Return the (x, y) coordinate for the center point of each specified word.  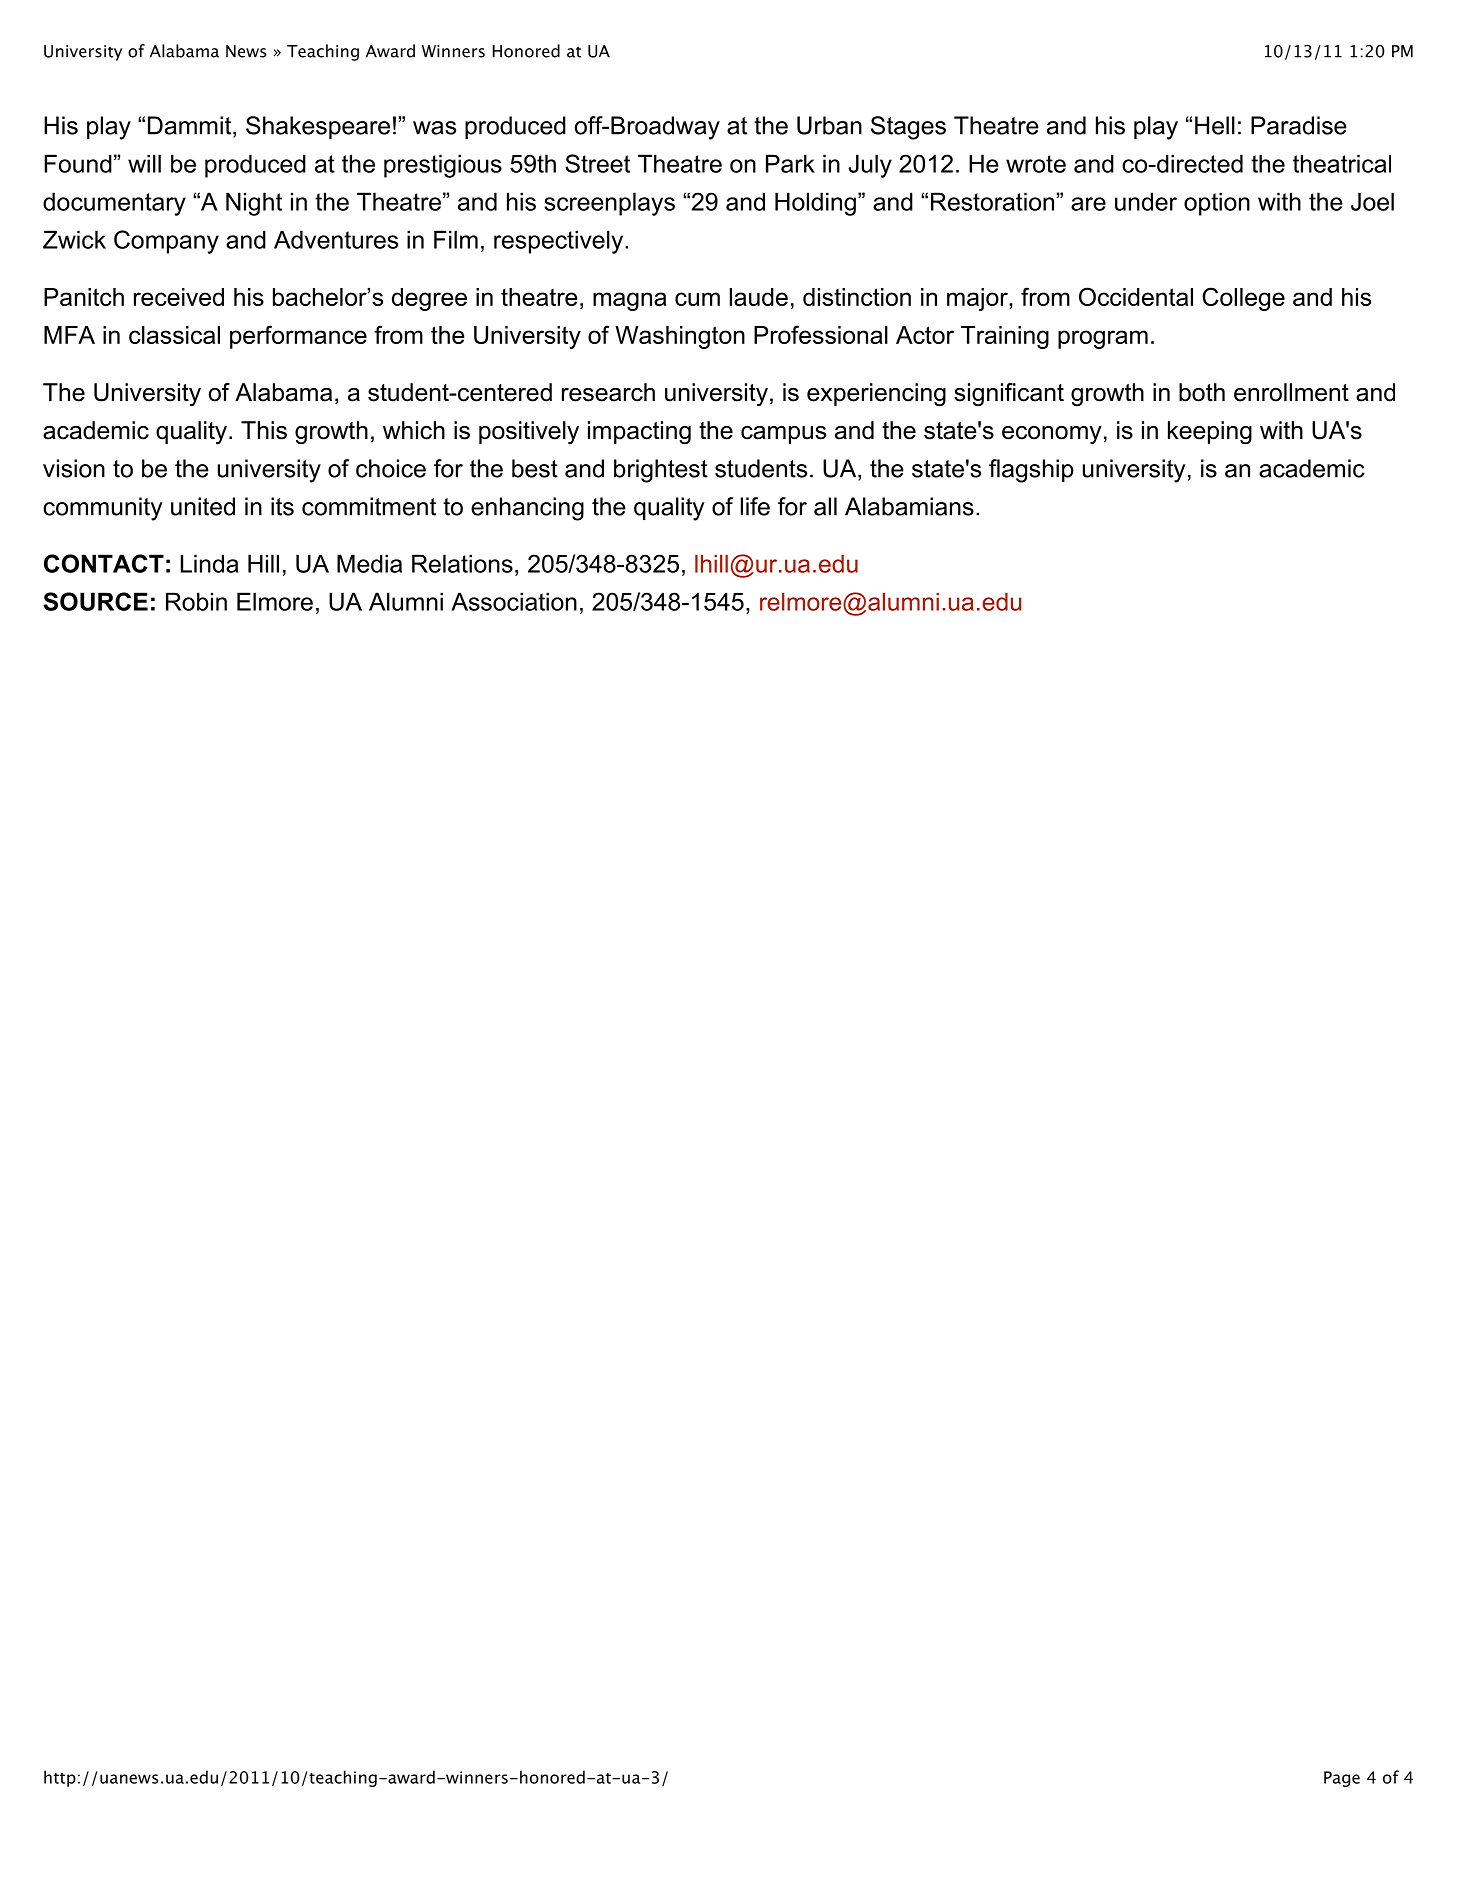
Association (514, 601)
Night (254, 204)
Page (1342, 1779)
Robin (196, 601)
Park (790, 163)
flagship (1031, 471)
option (1217, 204)
